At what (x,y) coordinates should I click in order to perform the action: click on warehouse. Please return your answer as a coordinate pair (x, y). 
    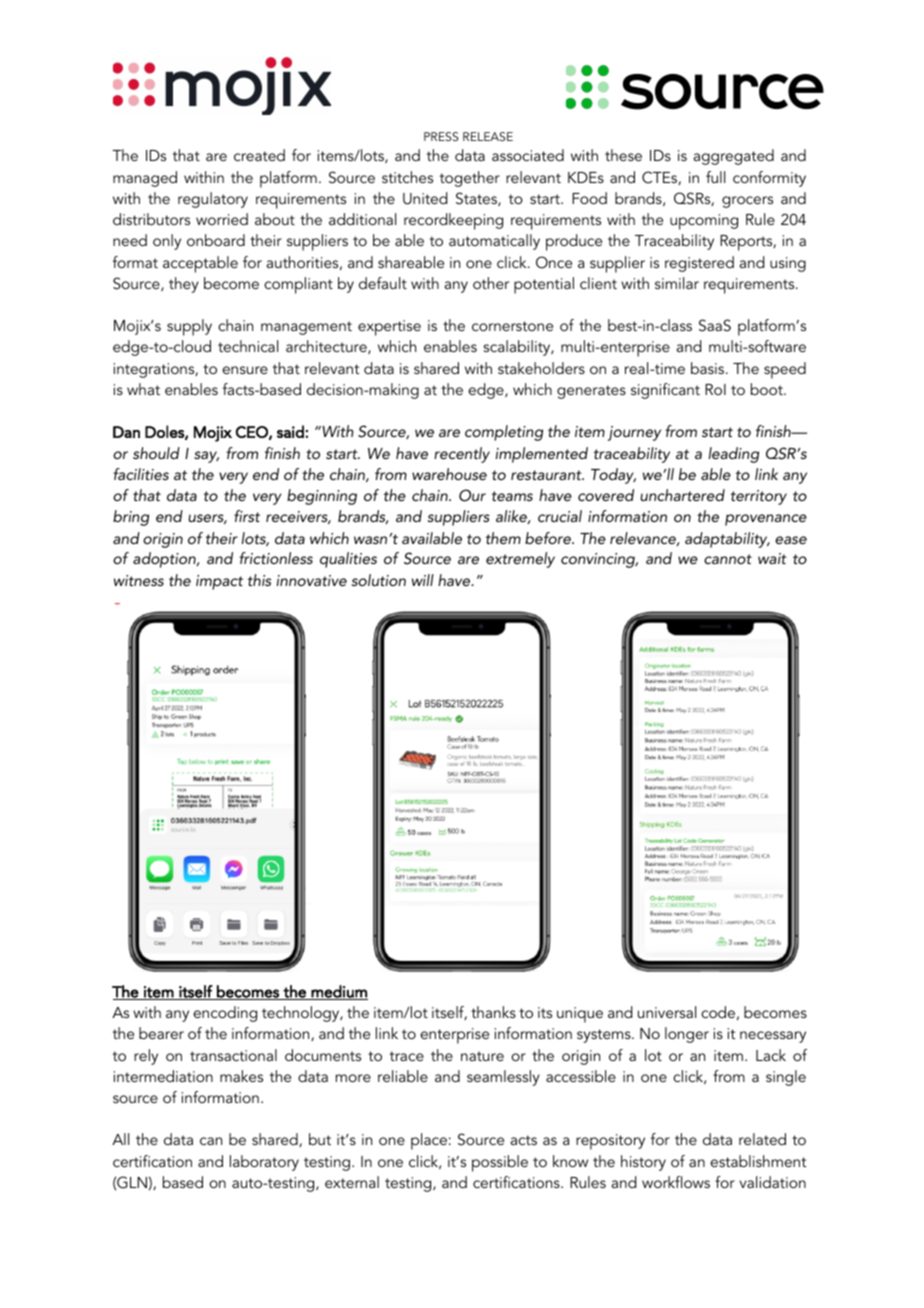
    Looking at the image, I should click on (449, 474).
